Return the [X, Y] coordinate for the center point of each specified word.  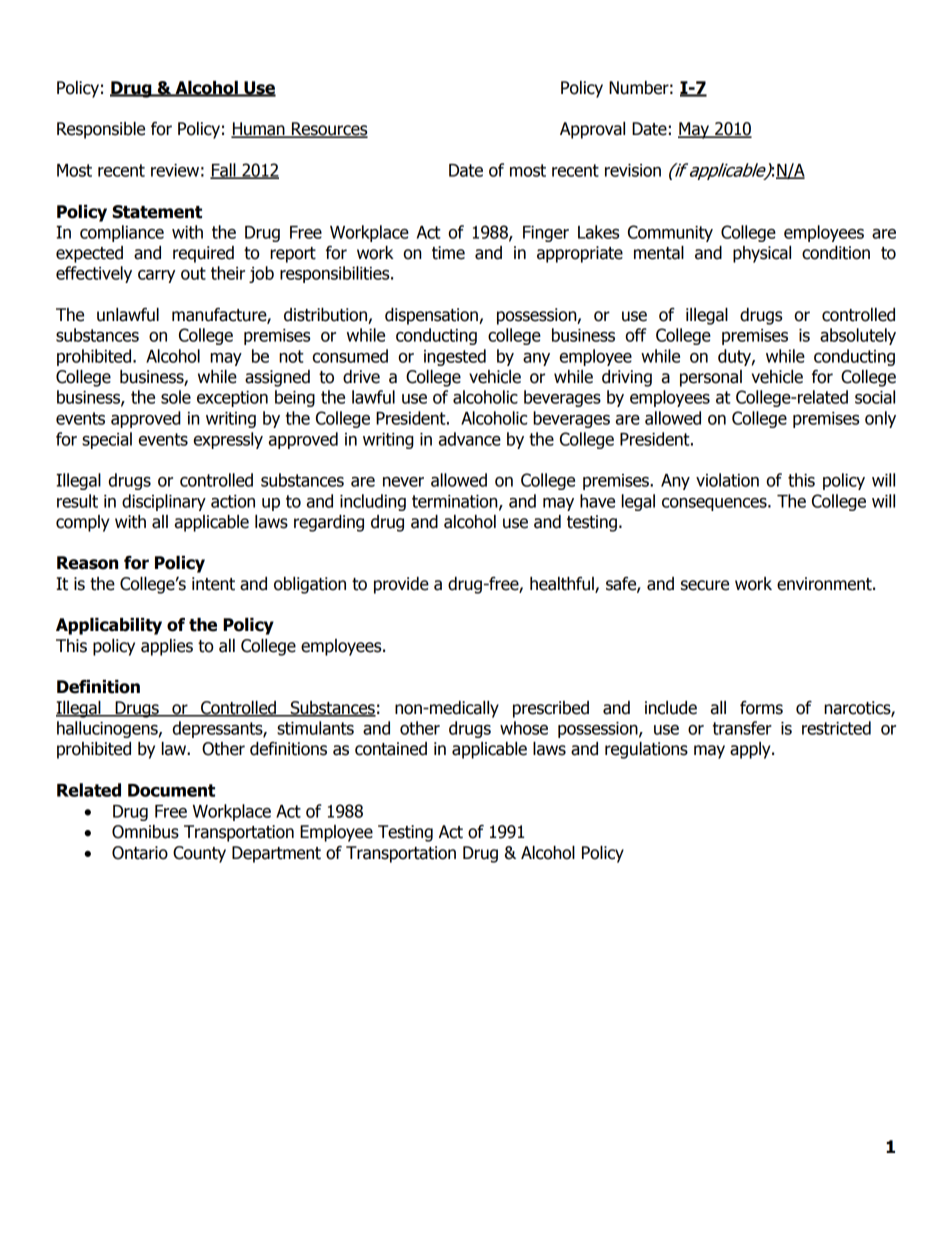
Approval [592, 130]
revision [633, 170]
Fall [224, 171]
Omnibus [145, 832]
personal [711, 378]
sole [176, 397]
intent [213, 584]
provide [401, 585]
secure [705, 585]
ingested [455, 357]
